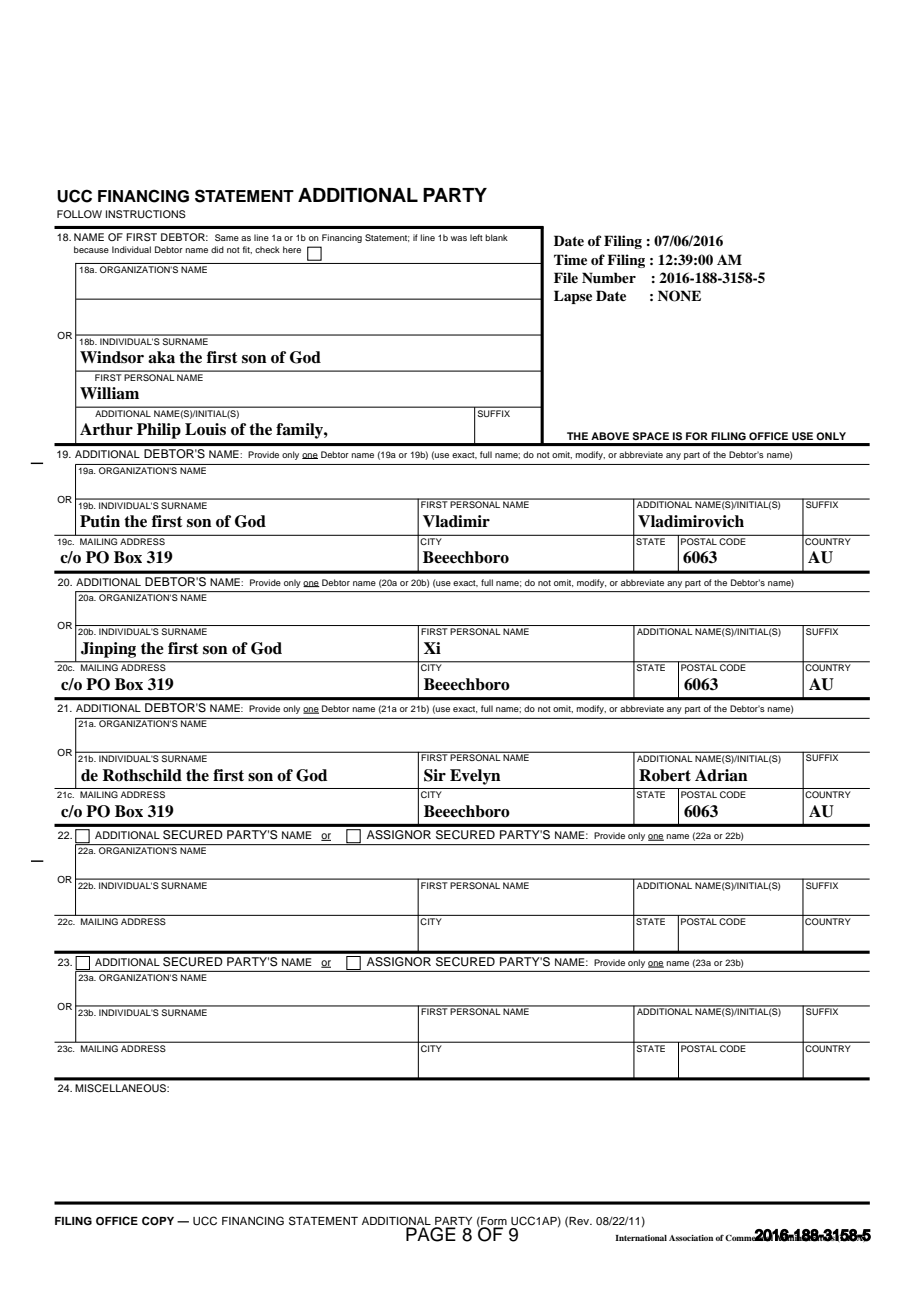 The width and height of the screenshot is (924, 1308). I want to click on Philip, so click(159, 431).
